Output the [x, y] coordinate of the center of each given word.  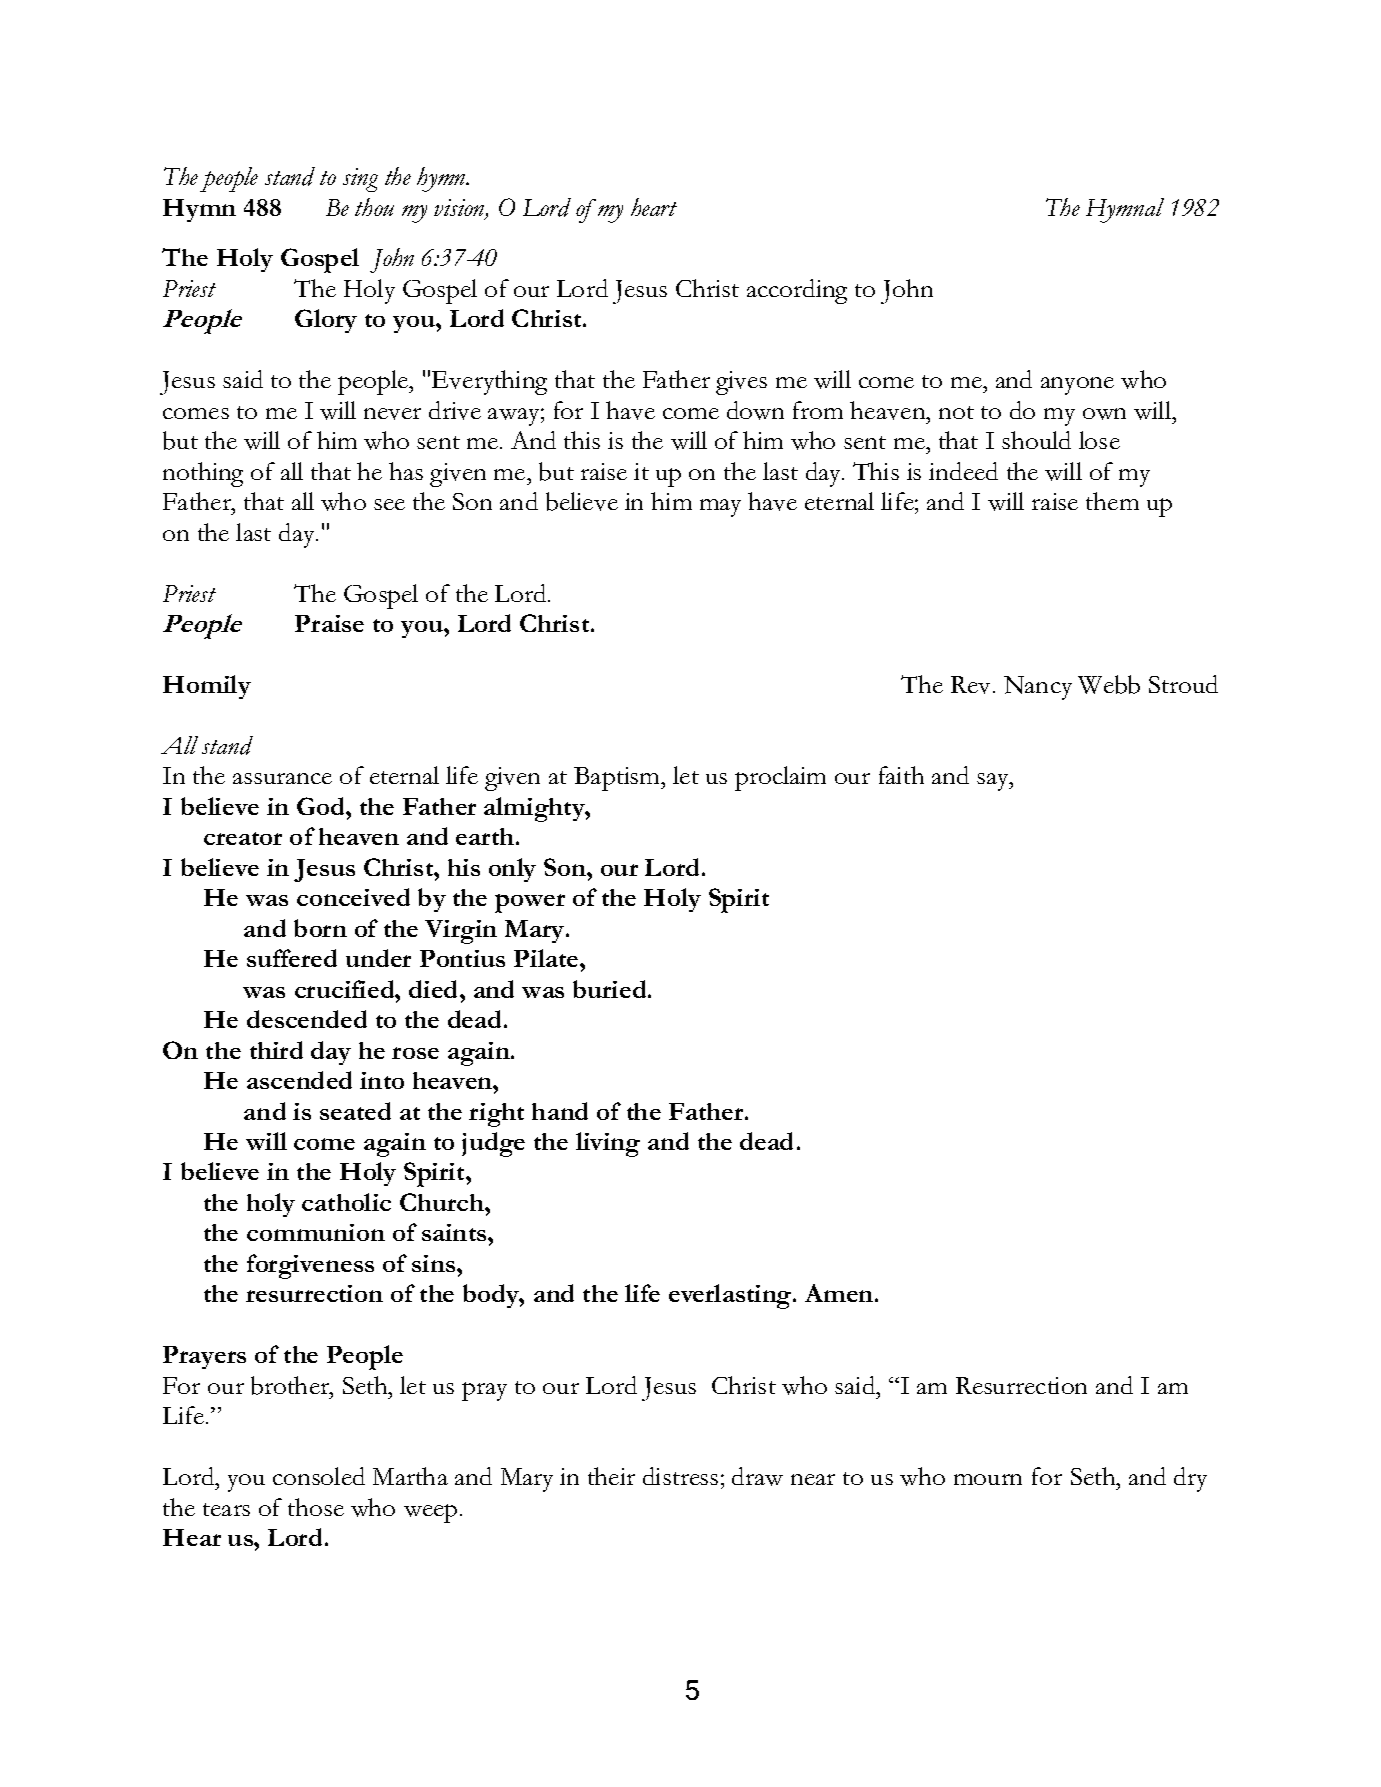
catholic [346, 1202]
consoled [319, 1476]
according [797, 291]
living [608, 1144]
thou [374, 207]
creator [243, 838]
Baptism [618, 779]
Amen [840, 1293]
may [720, 508]
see [389, 504]
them [1112, 501]
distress [680, 1476]
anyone [1077, 386]
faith [901, 775]
